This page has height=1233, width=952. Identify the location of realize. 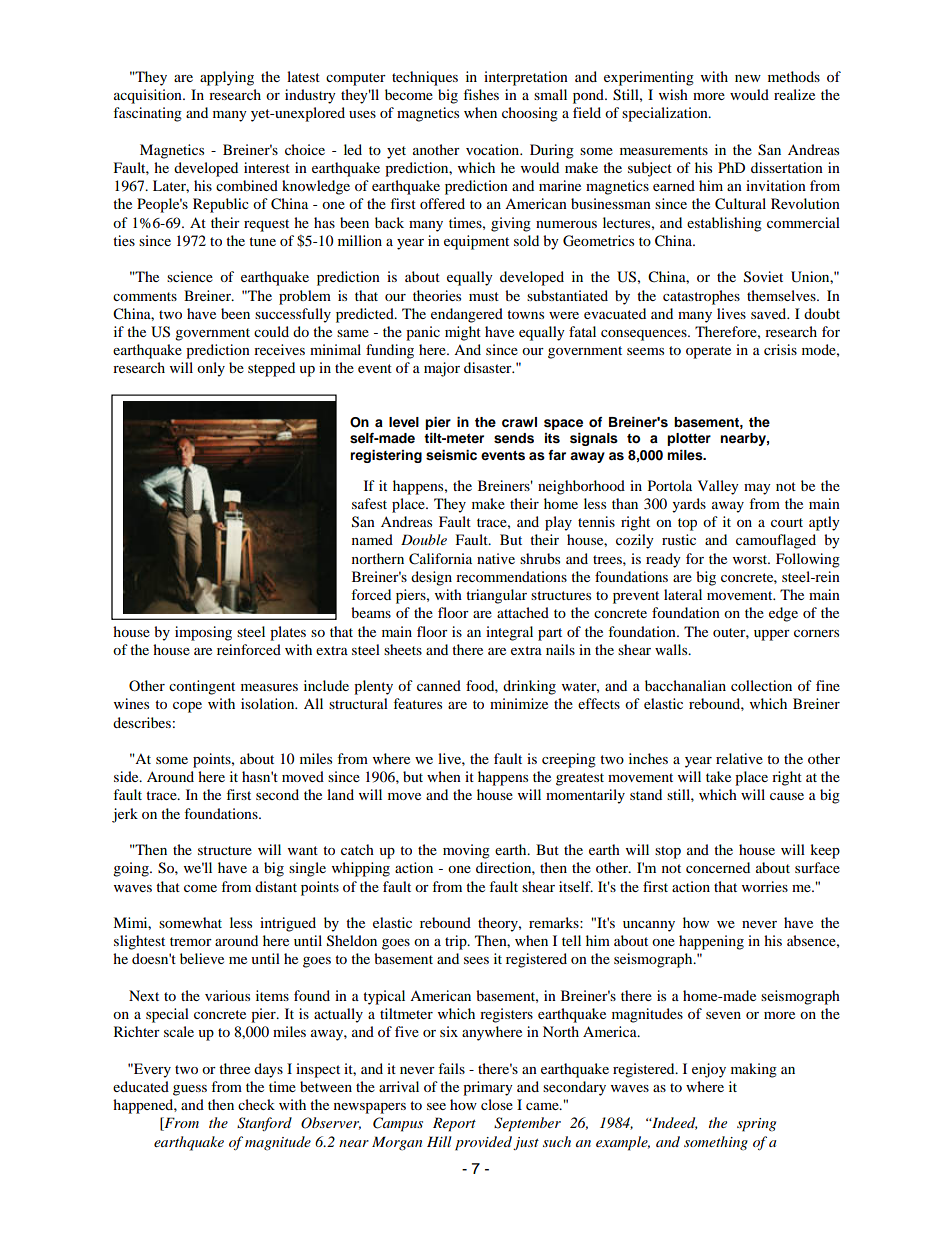
(794, 94).
